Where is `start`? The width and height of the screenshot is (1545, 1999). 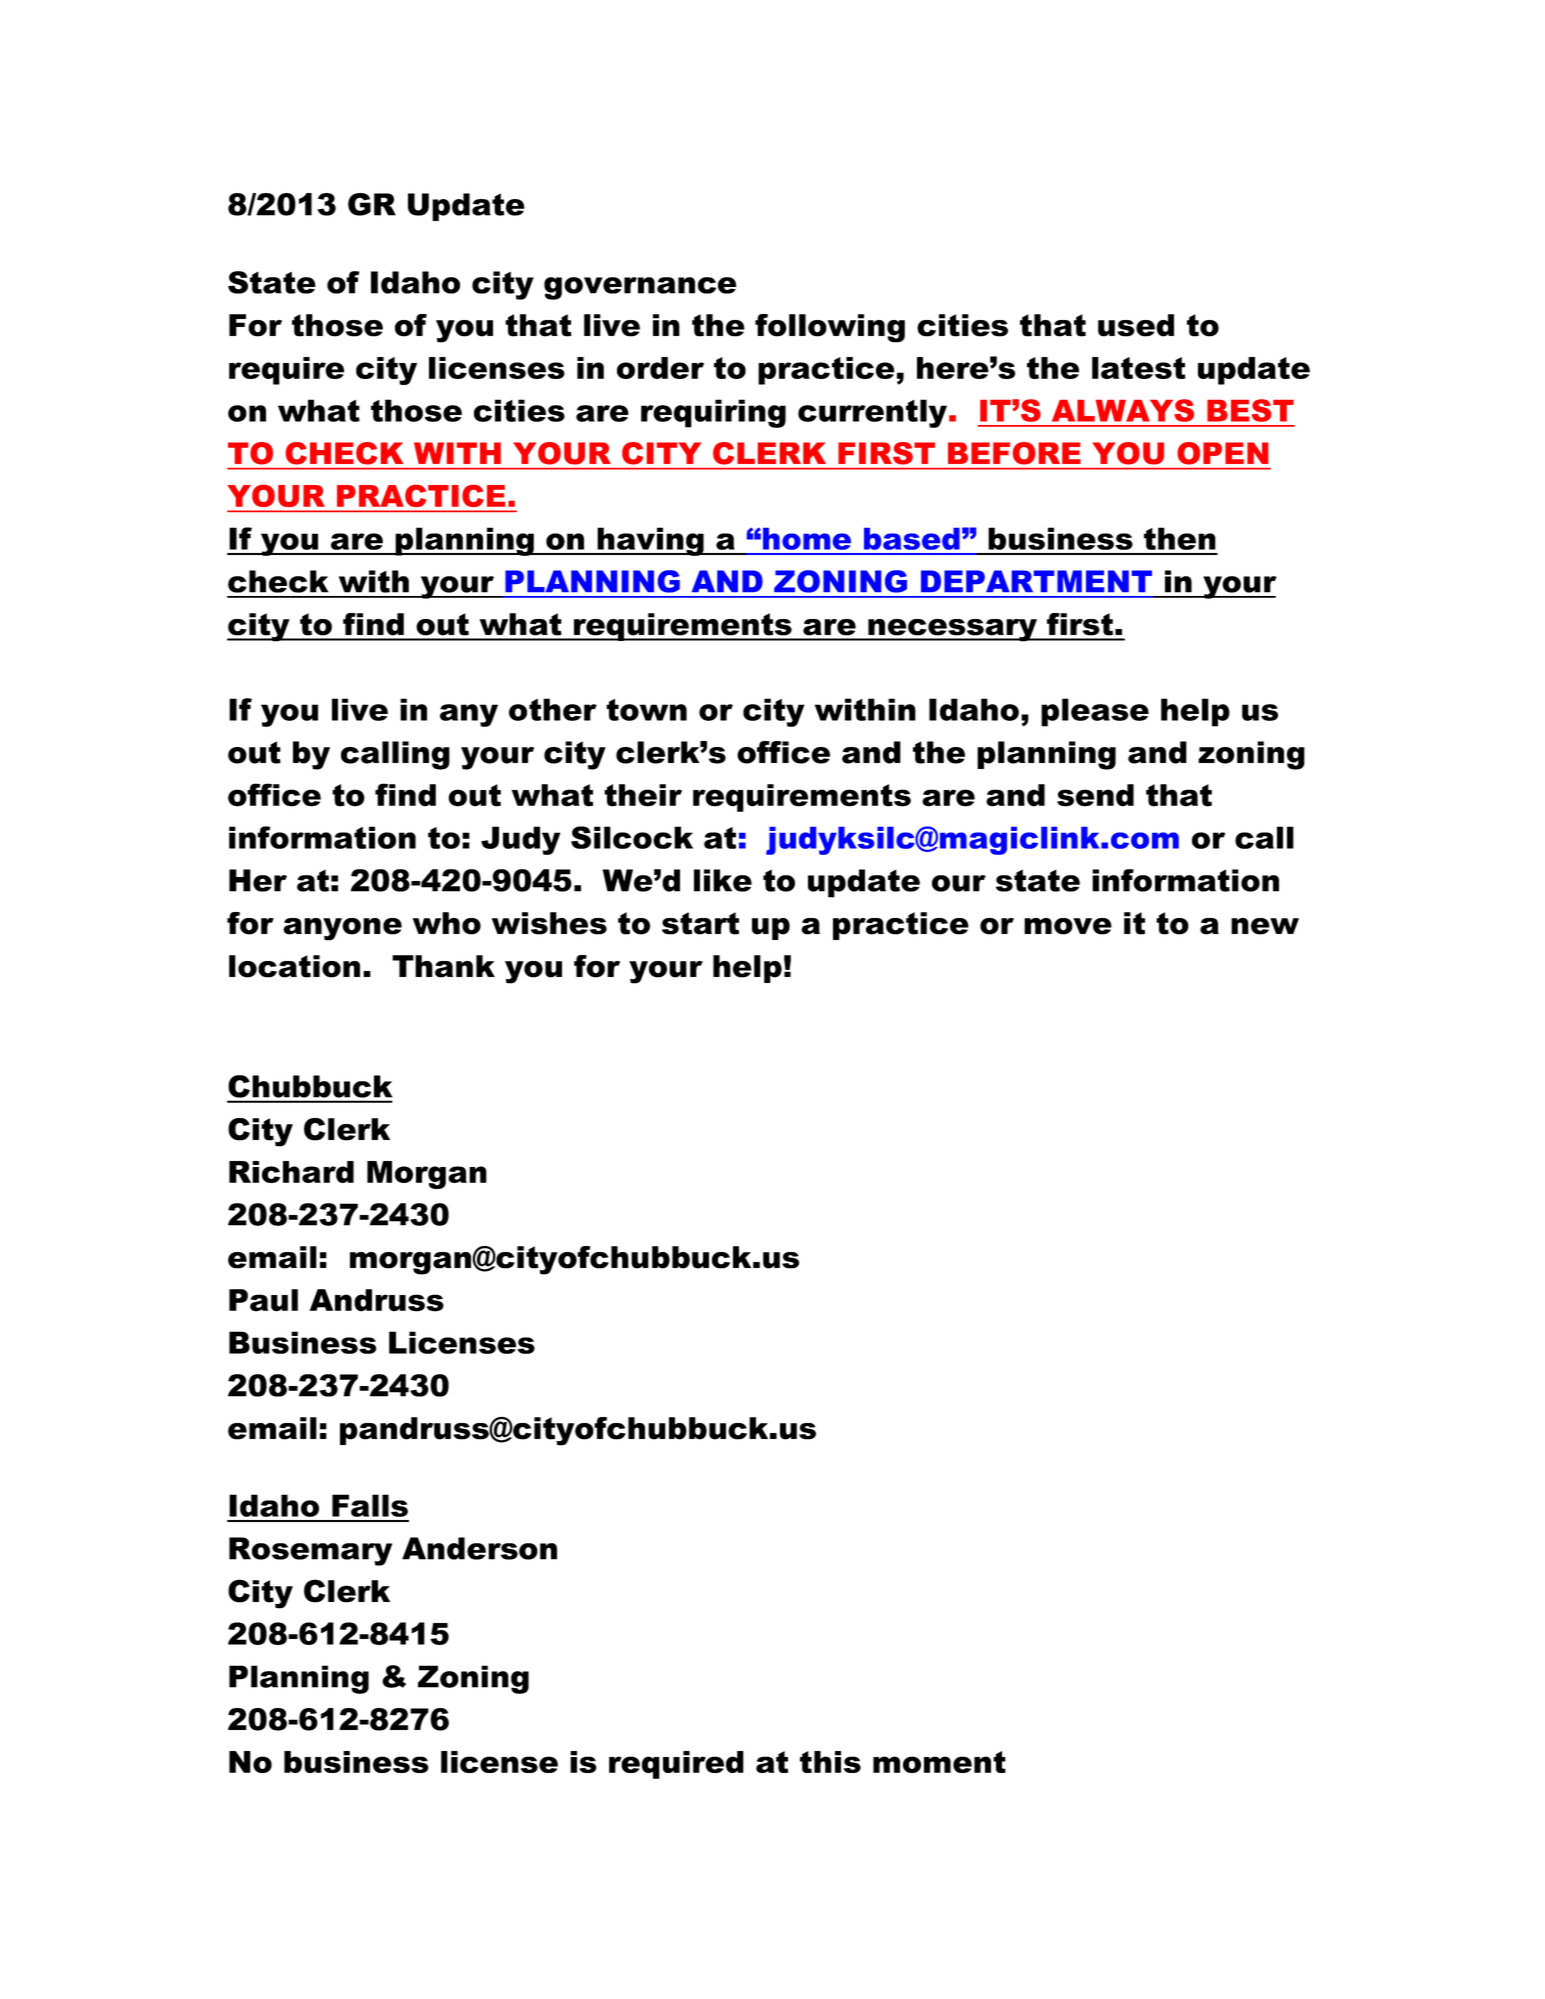 start is located at coordinates (700, 923).
